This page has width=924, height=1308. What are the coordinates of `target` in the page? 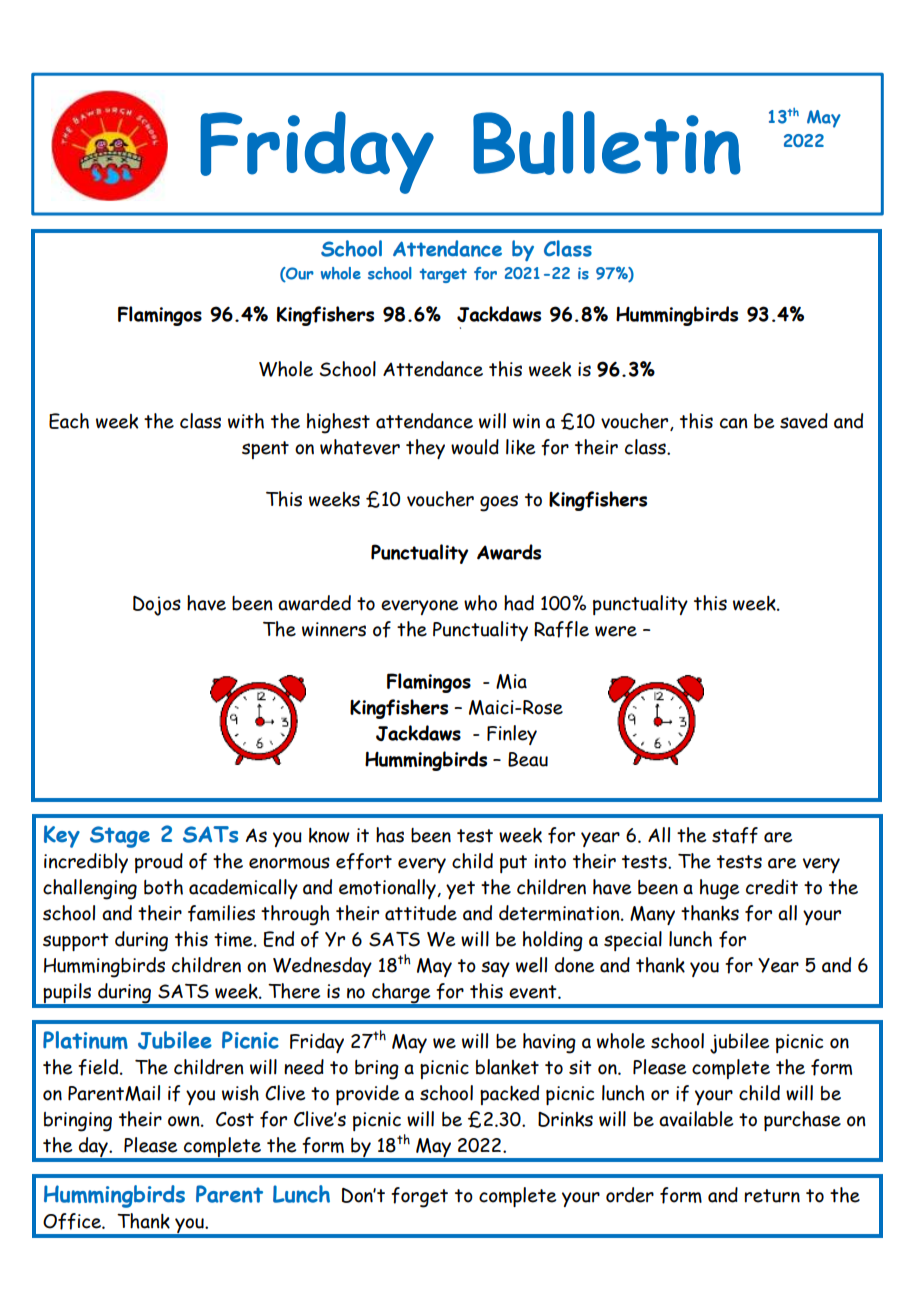 It's located at (443, 275).
